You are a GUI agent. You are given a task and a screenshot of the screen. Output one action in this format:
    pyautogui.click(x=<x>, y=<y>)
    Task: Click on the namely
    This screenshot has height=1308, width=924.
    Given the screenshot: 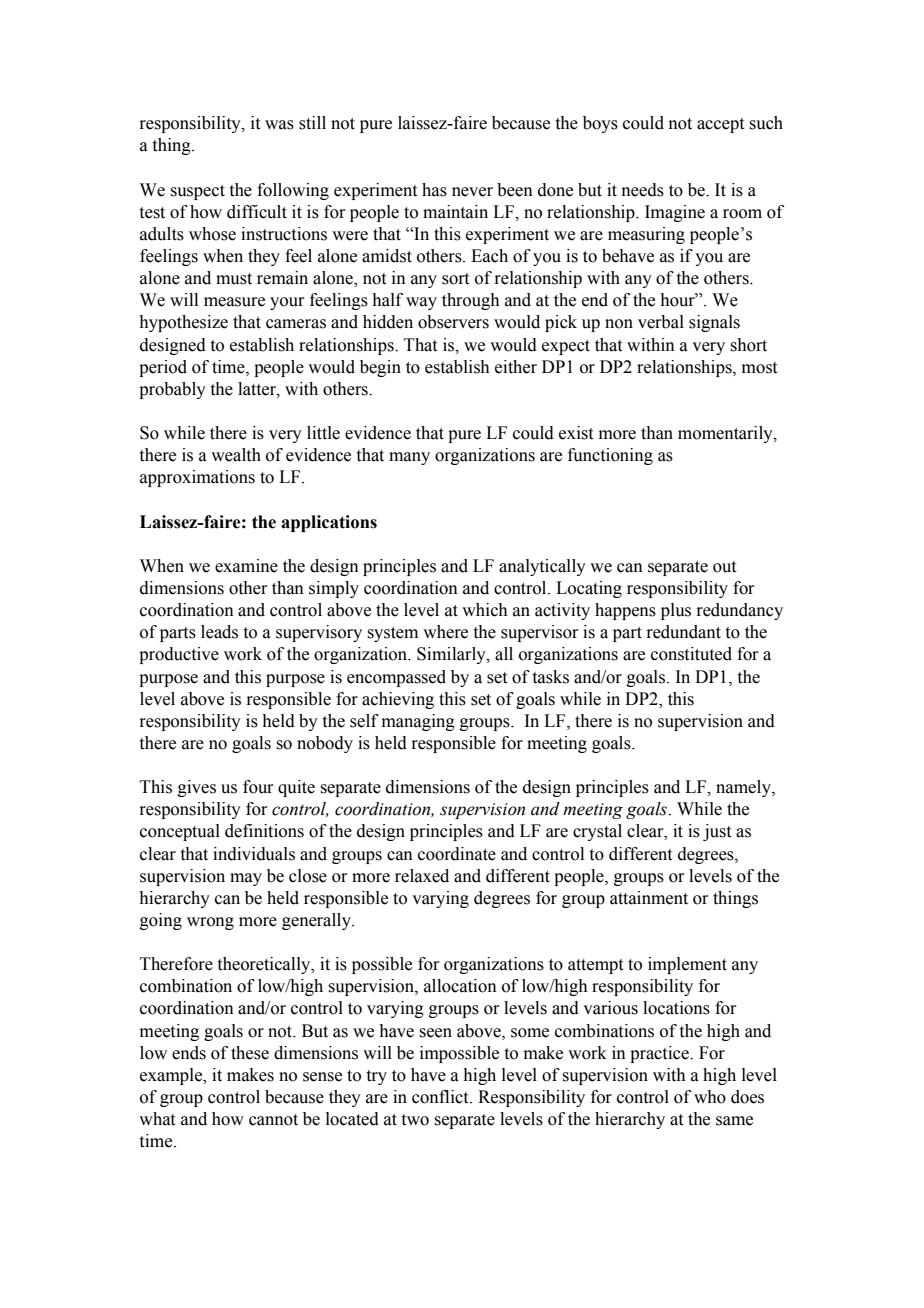 What is the action you would take?
    pyautogui.click(x=744, y=788)
